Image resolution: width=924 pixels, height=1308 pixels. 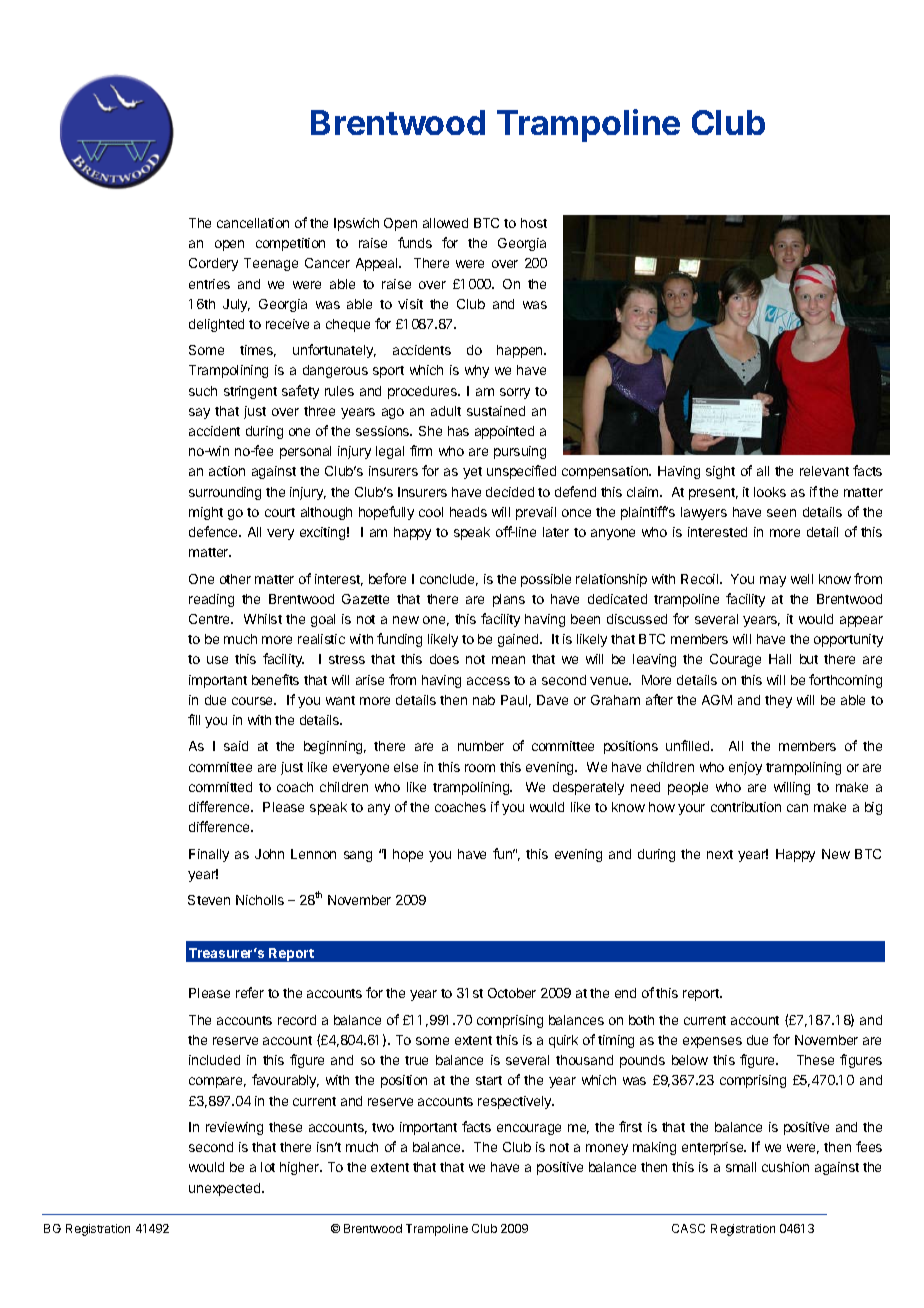 What do you see at coordinates (512, 993) in the screenshot?
I see `October` at bounding box center [512, 993].
